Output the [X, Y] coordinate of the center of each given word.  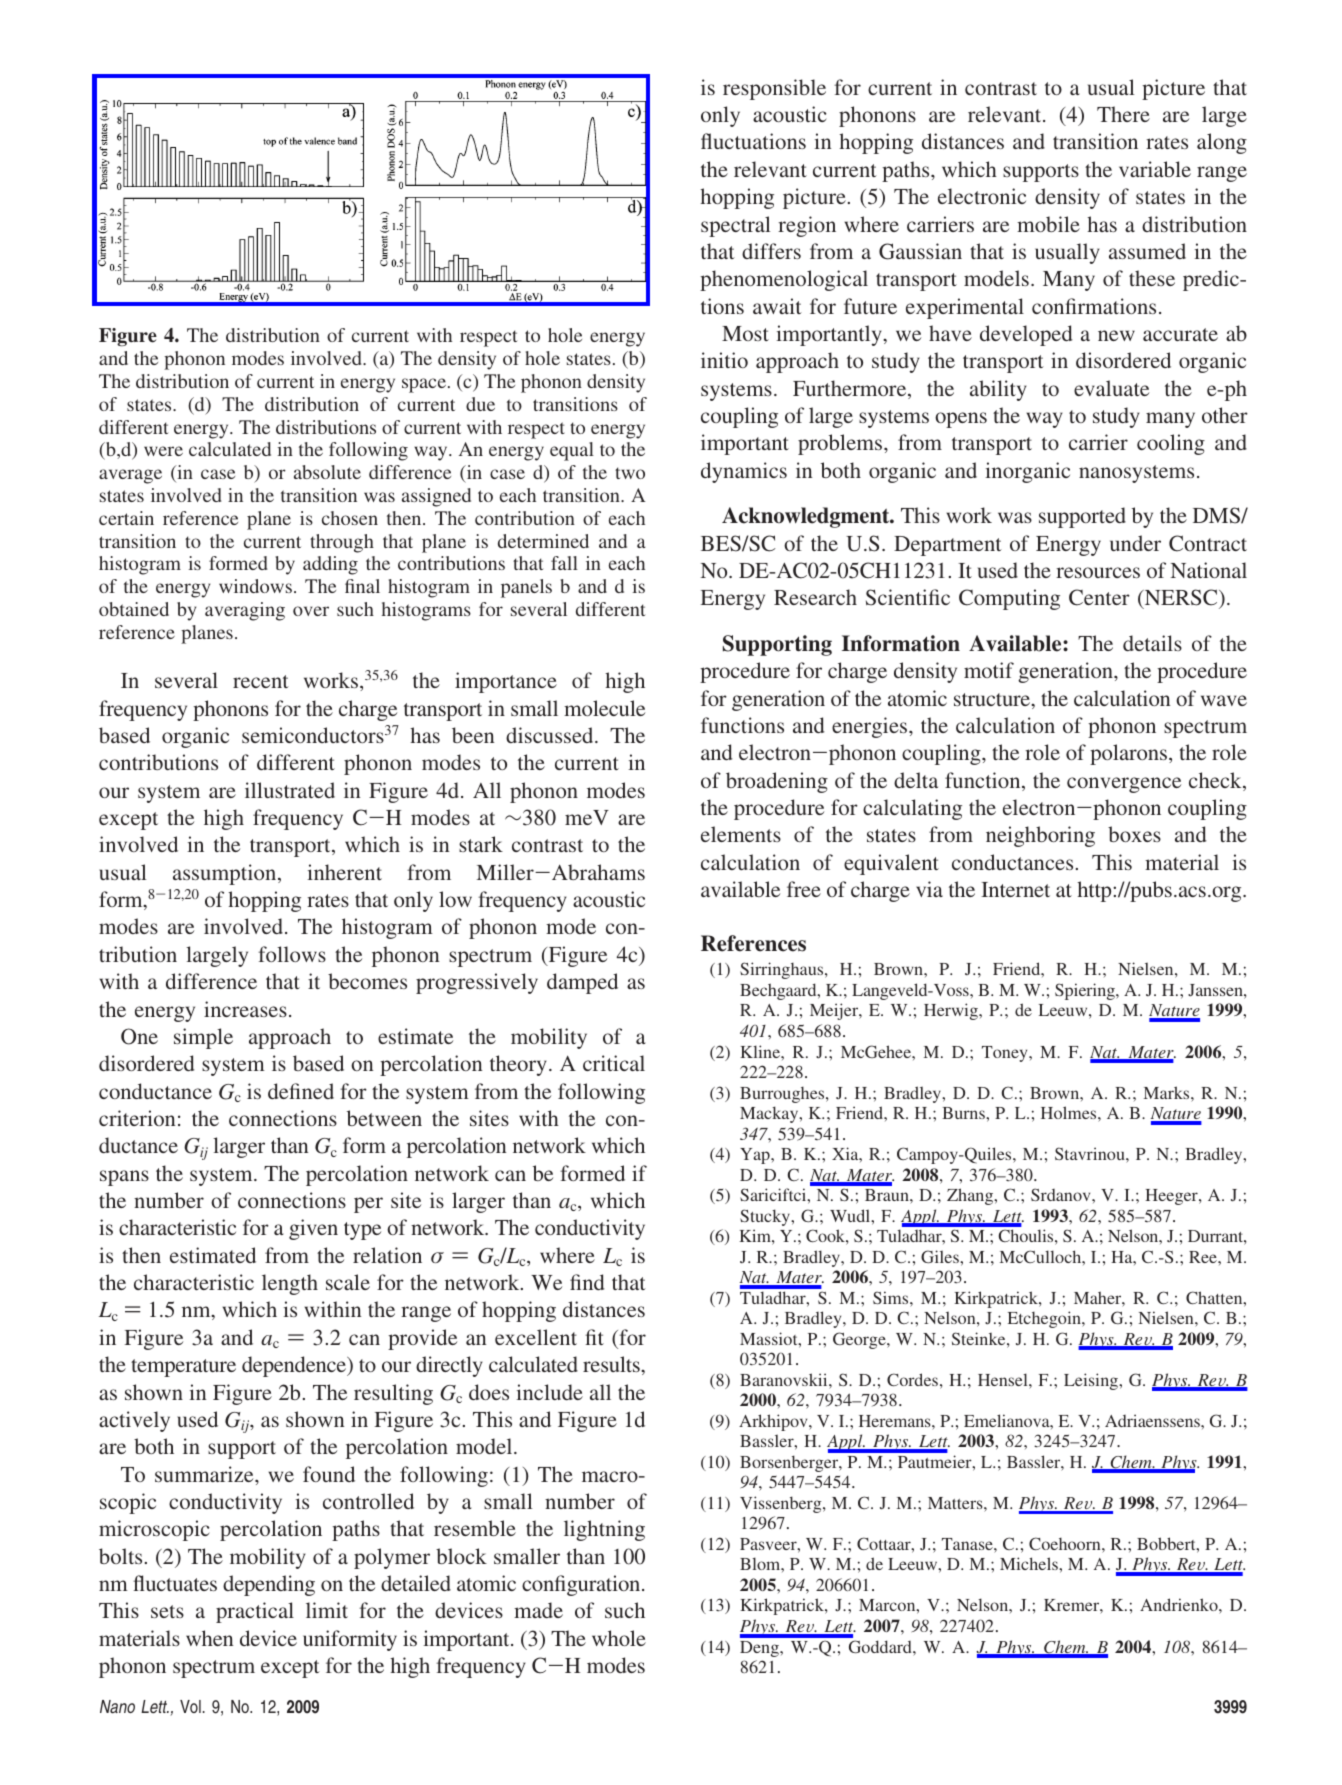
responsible [774, 89]
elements [741, 834]
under [1135, 543]
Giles [941, 1256]
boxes [1134, 834]
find [587, 1282]
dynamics [744, 472]
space [424, 385]
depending [269, 1585]
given [313, 1229]
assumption [226, 874]
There [1123, 114]
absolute [327, 472]
